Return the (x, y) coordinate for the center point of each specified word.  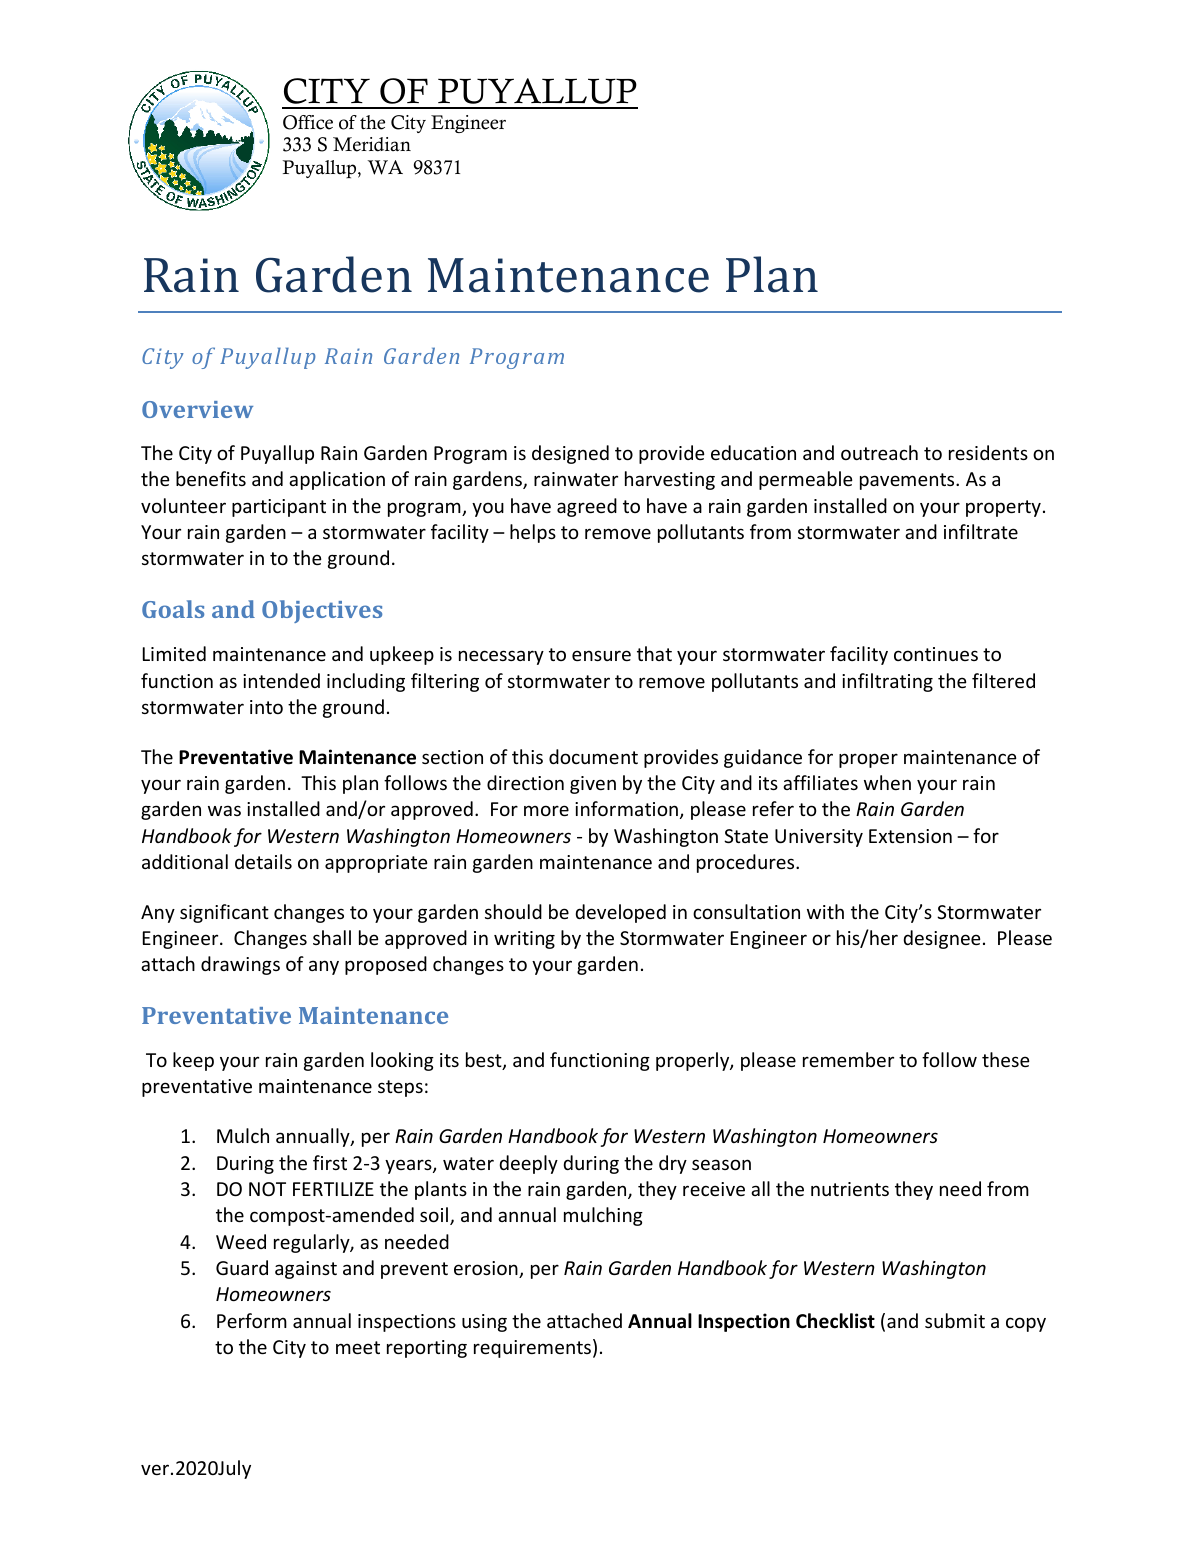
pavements (908, 481)
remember (848, 1059)
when (887, 782)
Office (308, 122)
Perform (252, 1320)
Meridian (372, 144)
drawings (240, 965)
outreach (879, 452)
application (337, 480)
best (485, 1061)
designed (570, 454)
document (593, 756)
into (266, 707)
